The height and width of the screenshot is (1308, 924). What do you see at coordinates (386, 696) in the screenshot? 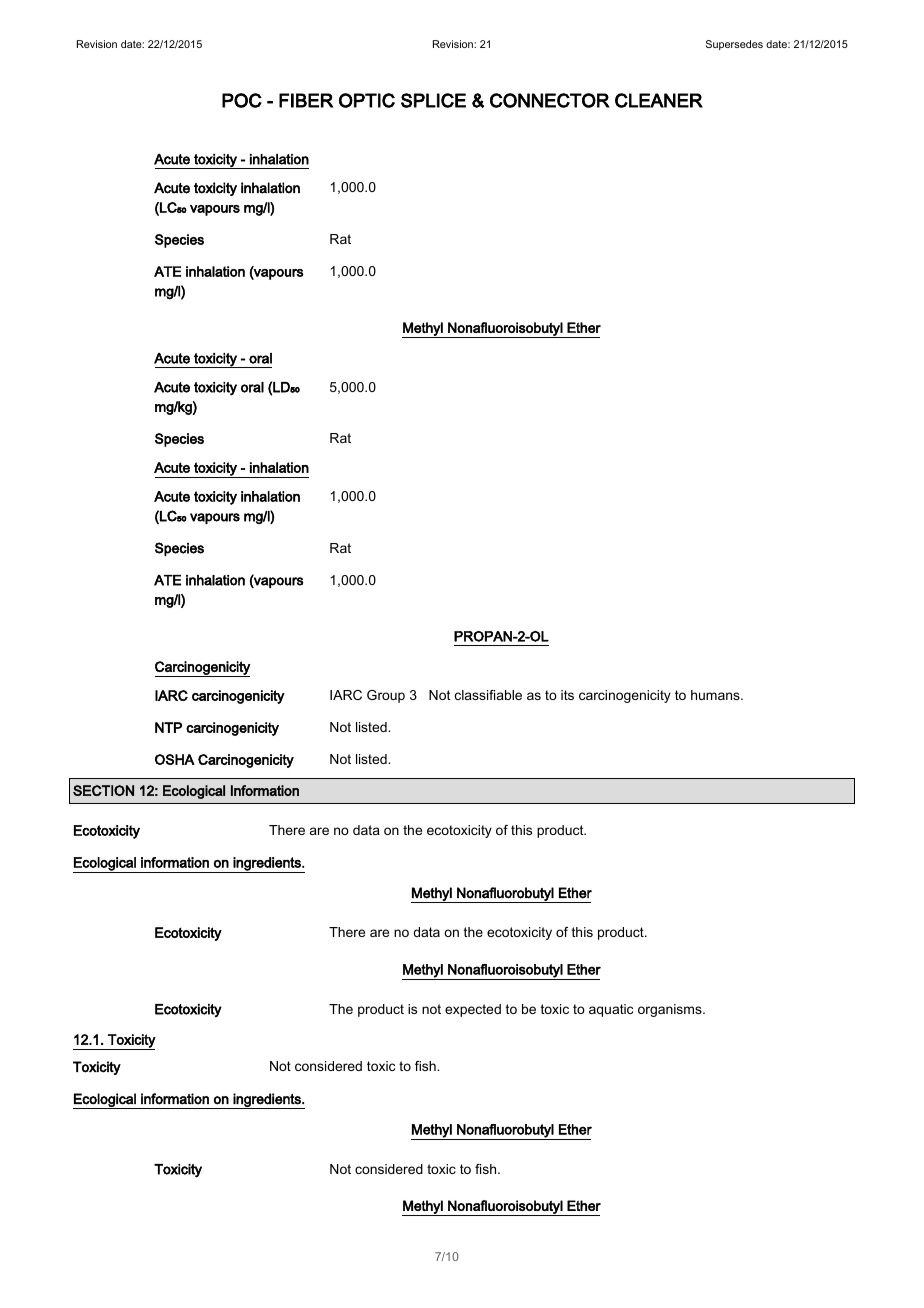
I see `Group` at bounding box center [386, 696].
